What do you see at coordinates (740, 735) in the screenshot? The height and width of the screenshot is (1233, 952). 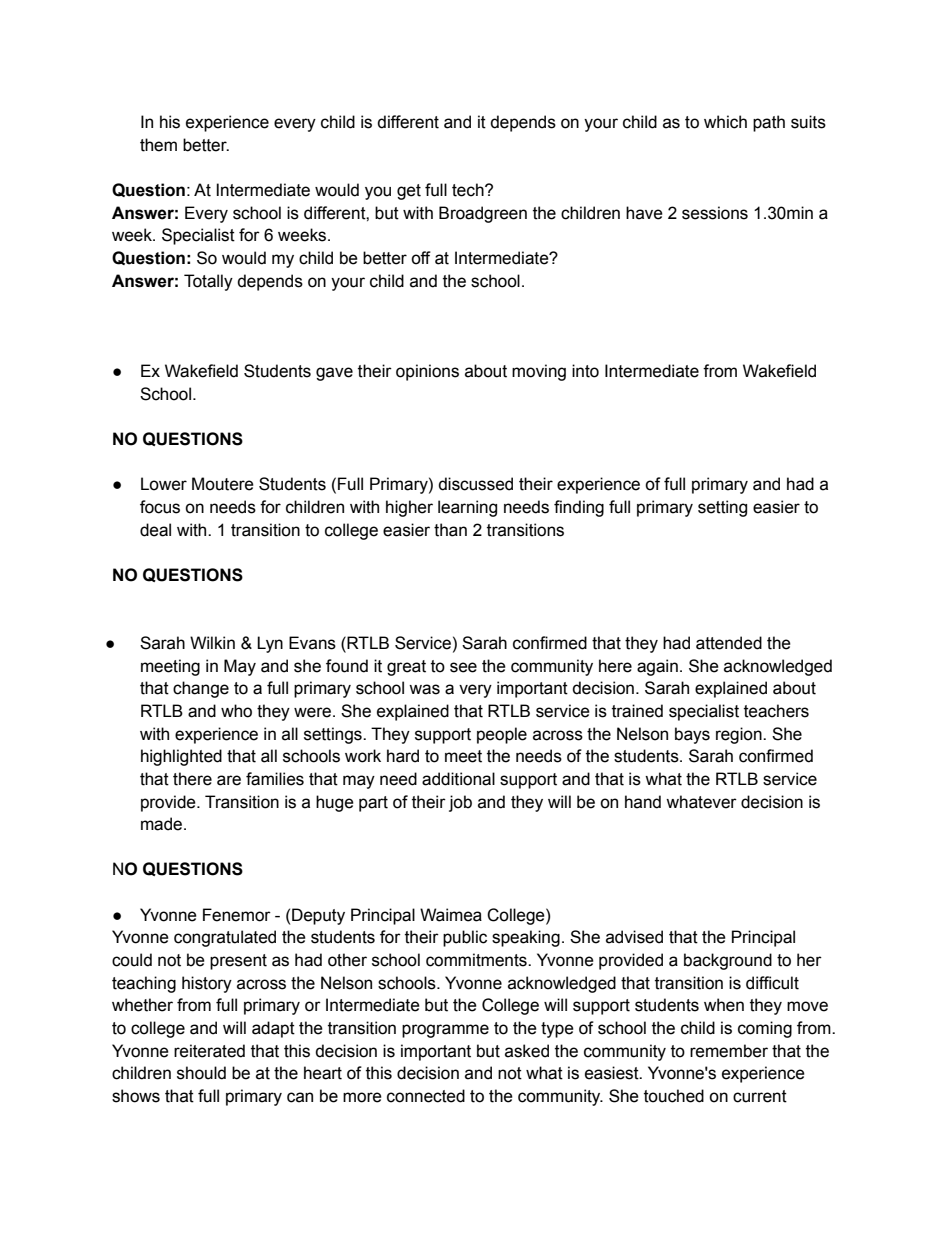 I see `region` at bounding box center [740, 735].
